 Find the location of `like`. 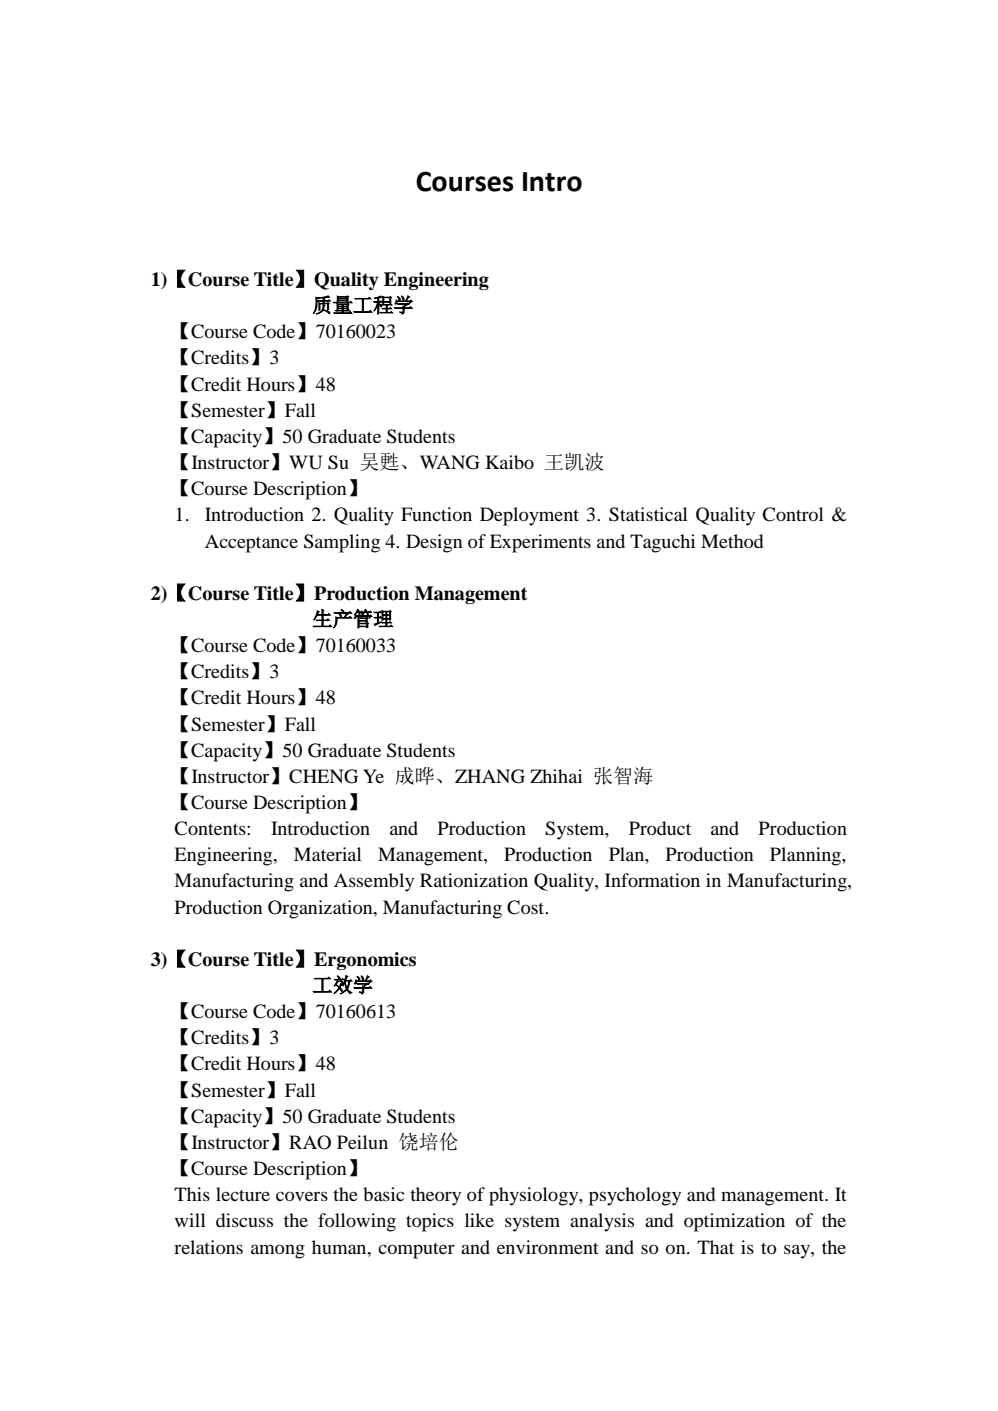

like is located at coordinates (479, 1220).
